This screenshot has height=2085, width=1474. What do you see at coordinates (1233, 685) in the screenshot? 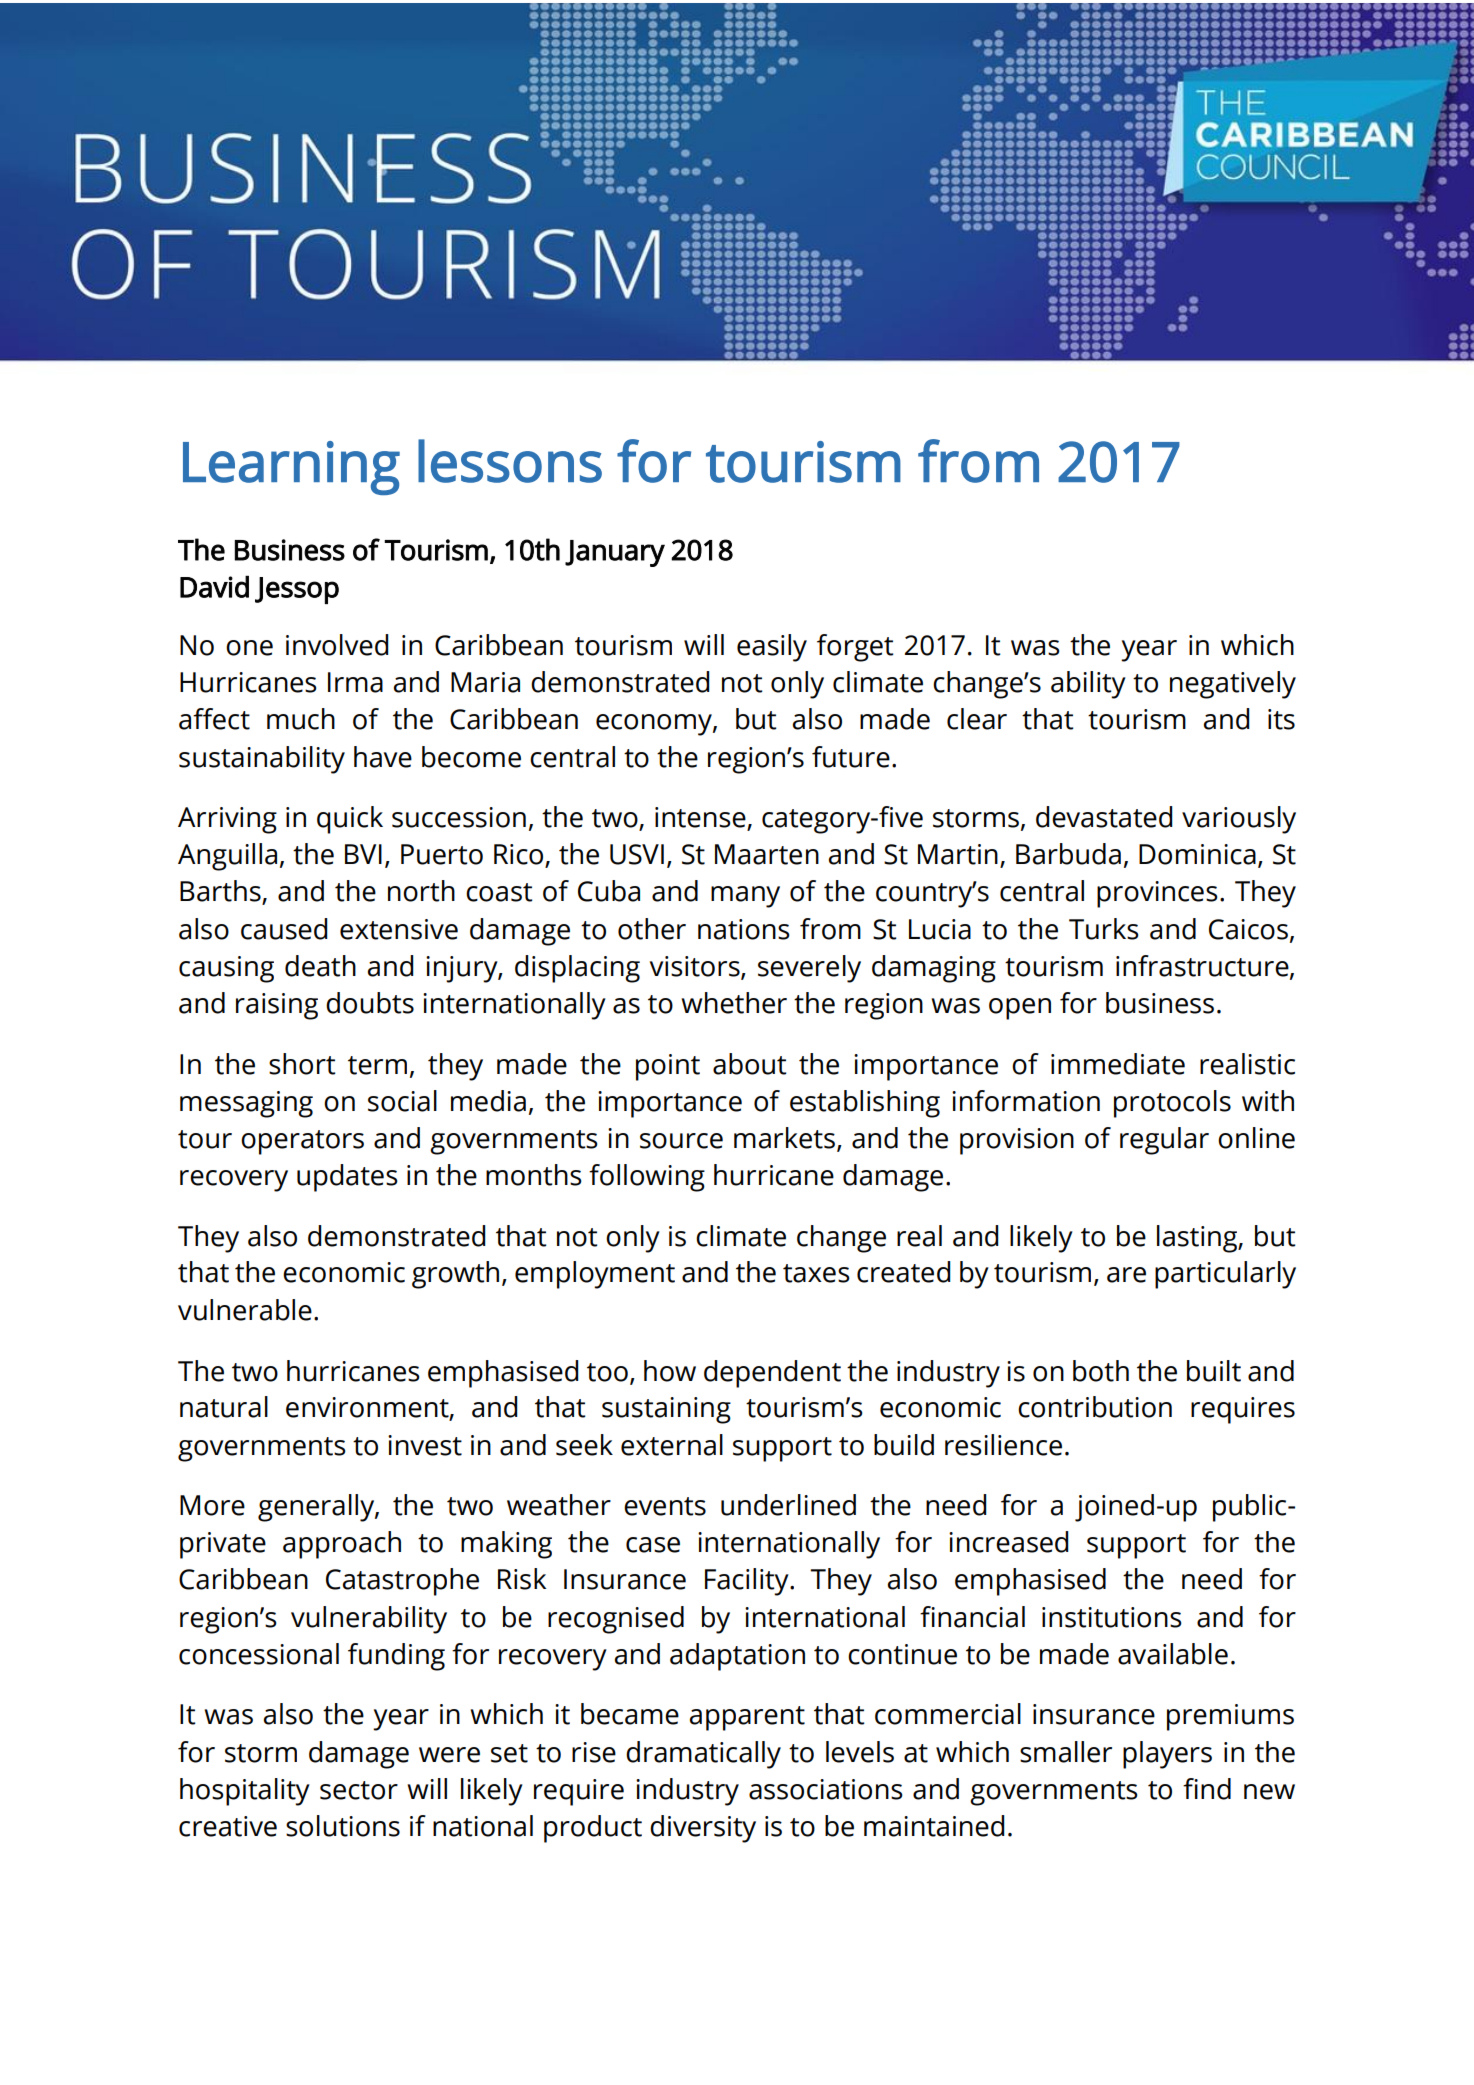
I see `negatively` at bounding box center [1233, 685].
